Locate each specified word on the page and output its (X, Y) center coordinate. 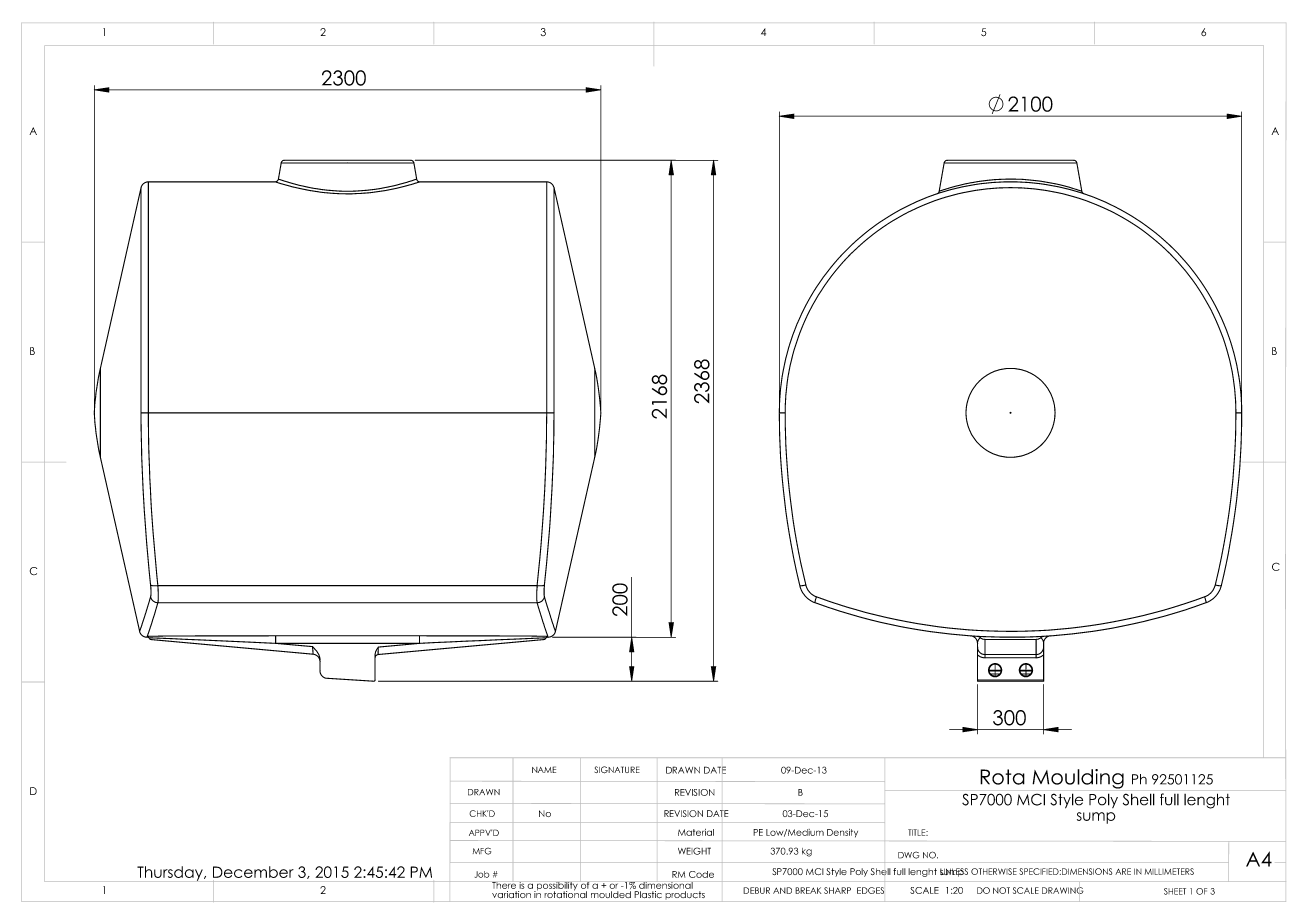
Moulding (1078, 779)
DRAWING (1063, 890)
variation (512, 893)
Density (842, 833)
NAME (544, 769)
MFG (482, 851)
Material (696, 832)
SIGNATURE (617, 770)
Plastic (648, 893)
